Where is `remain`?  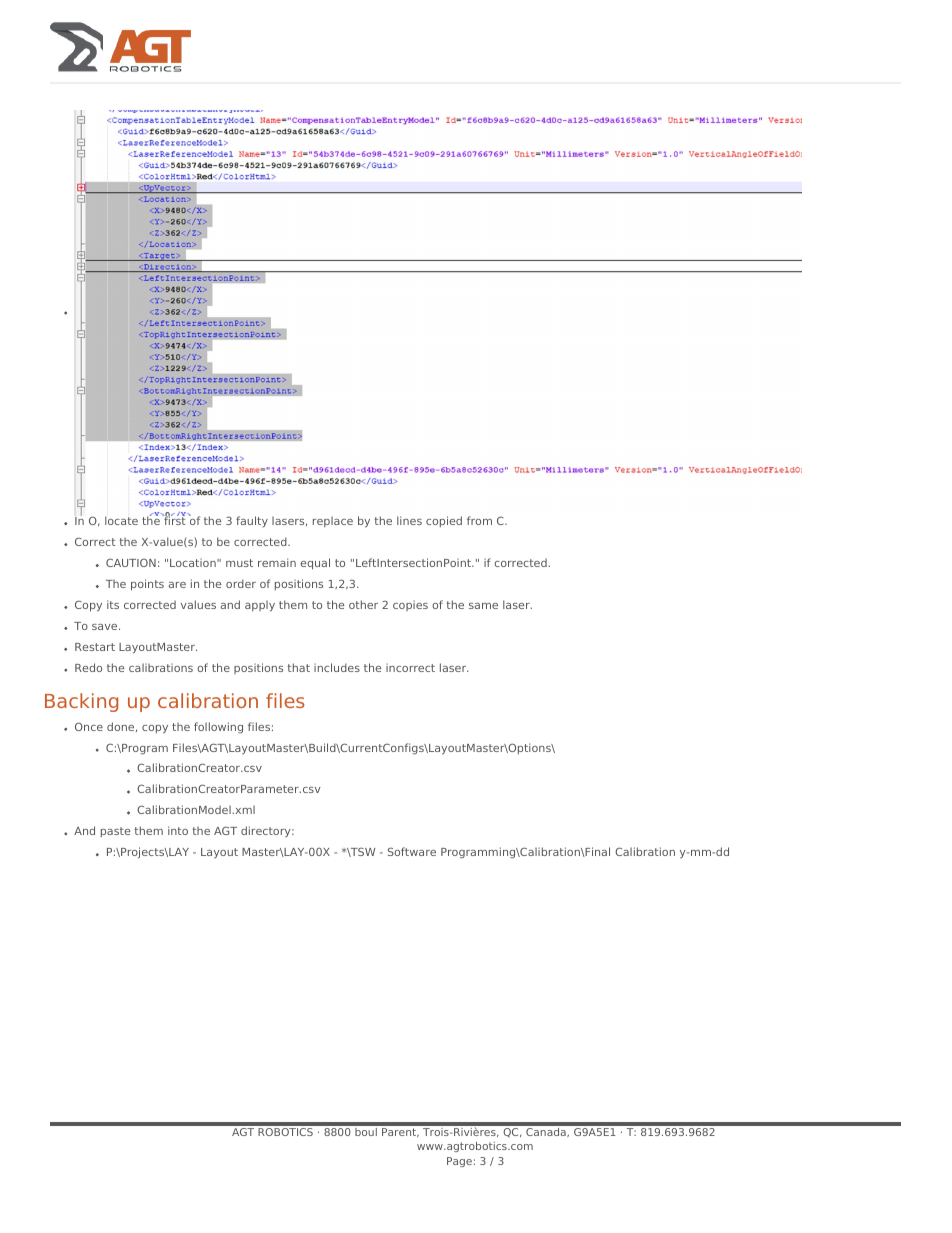
remain is located at coordinates (277, 562).
